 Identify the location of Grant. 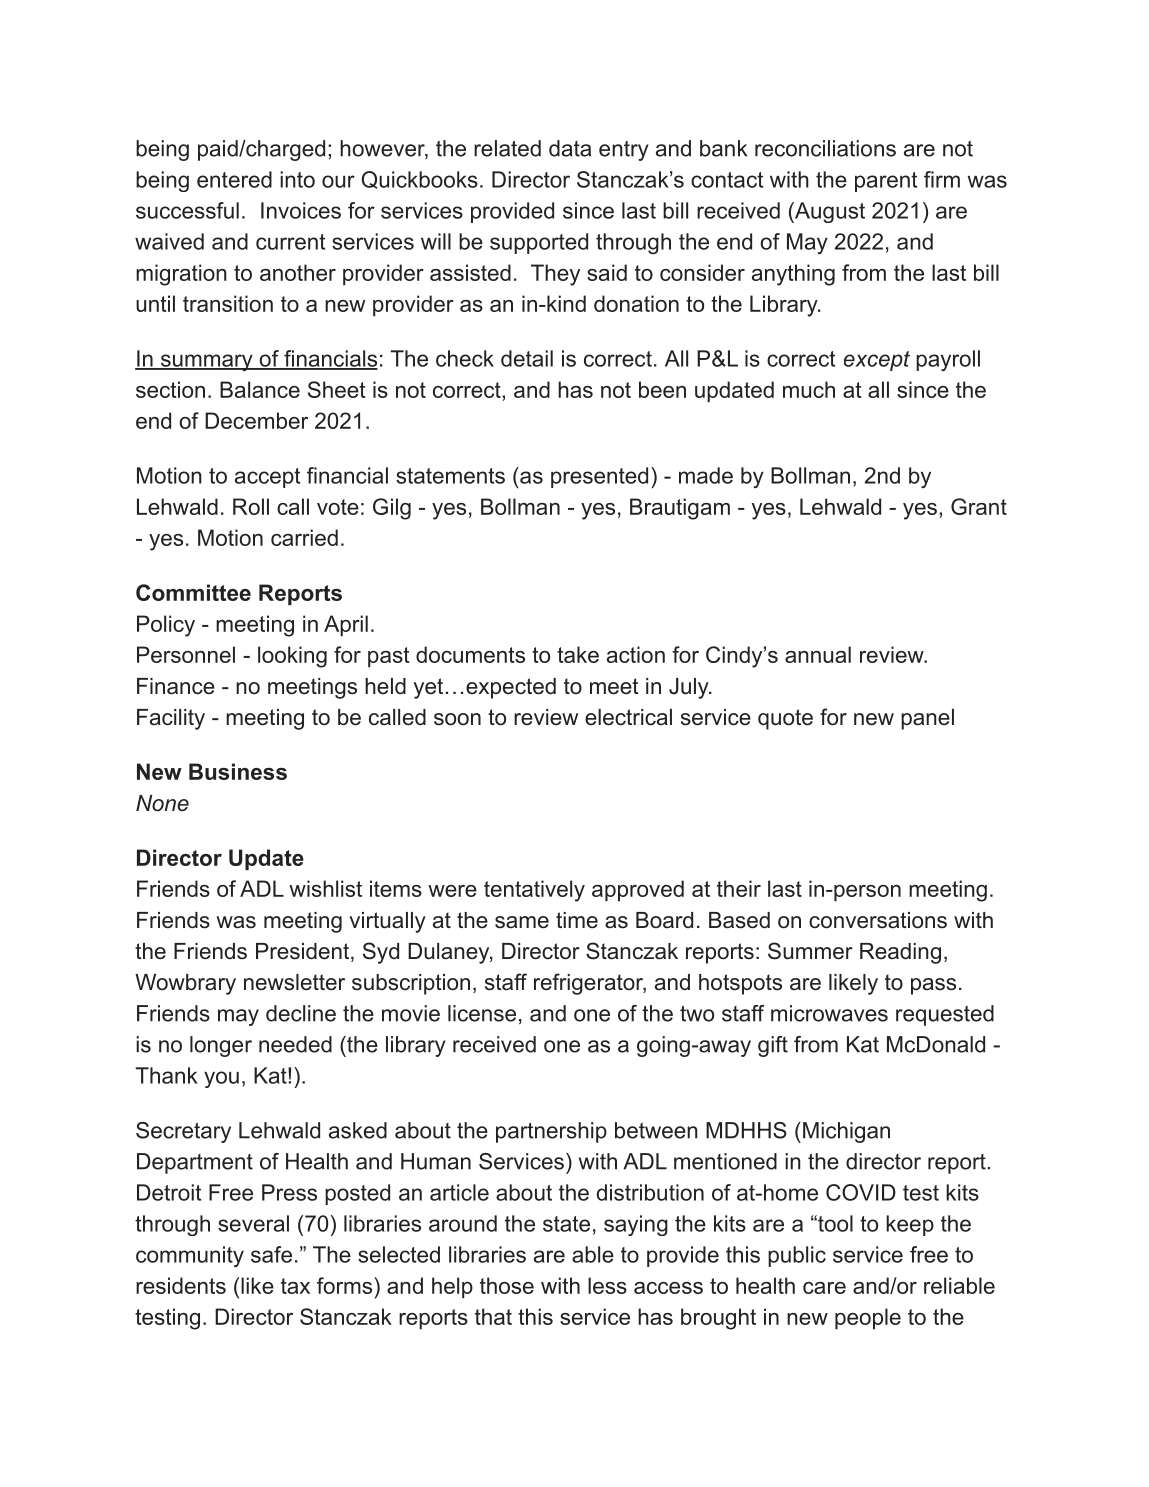
(979, 506).
